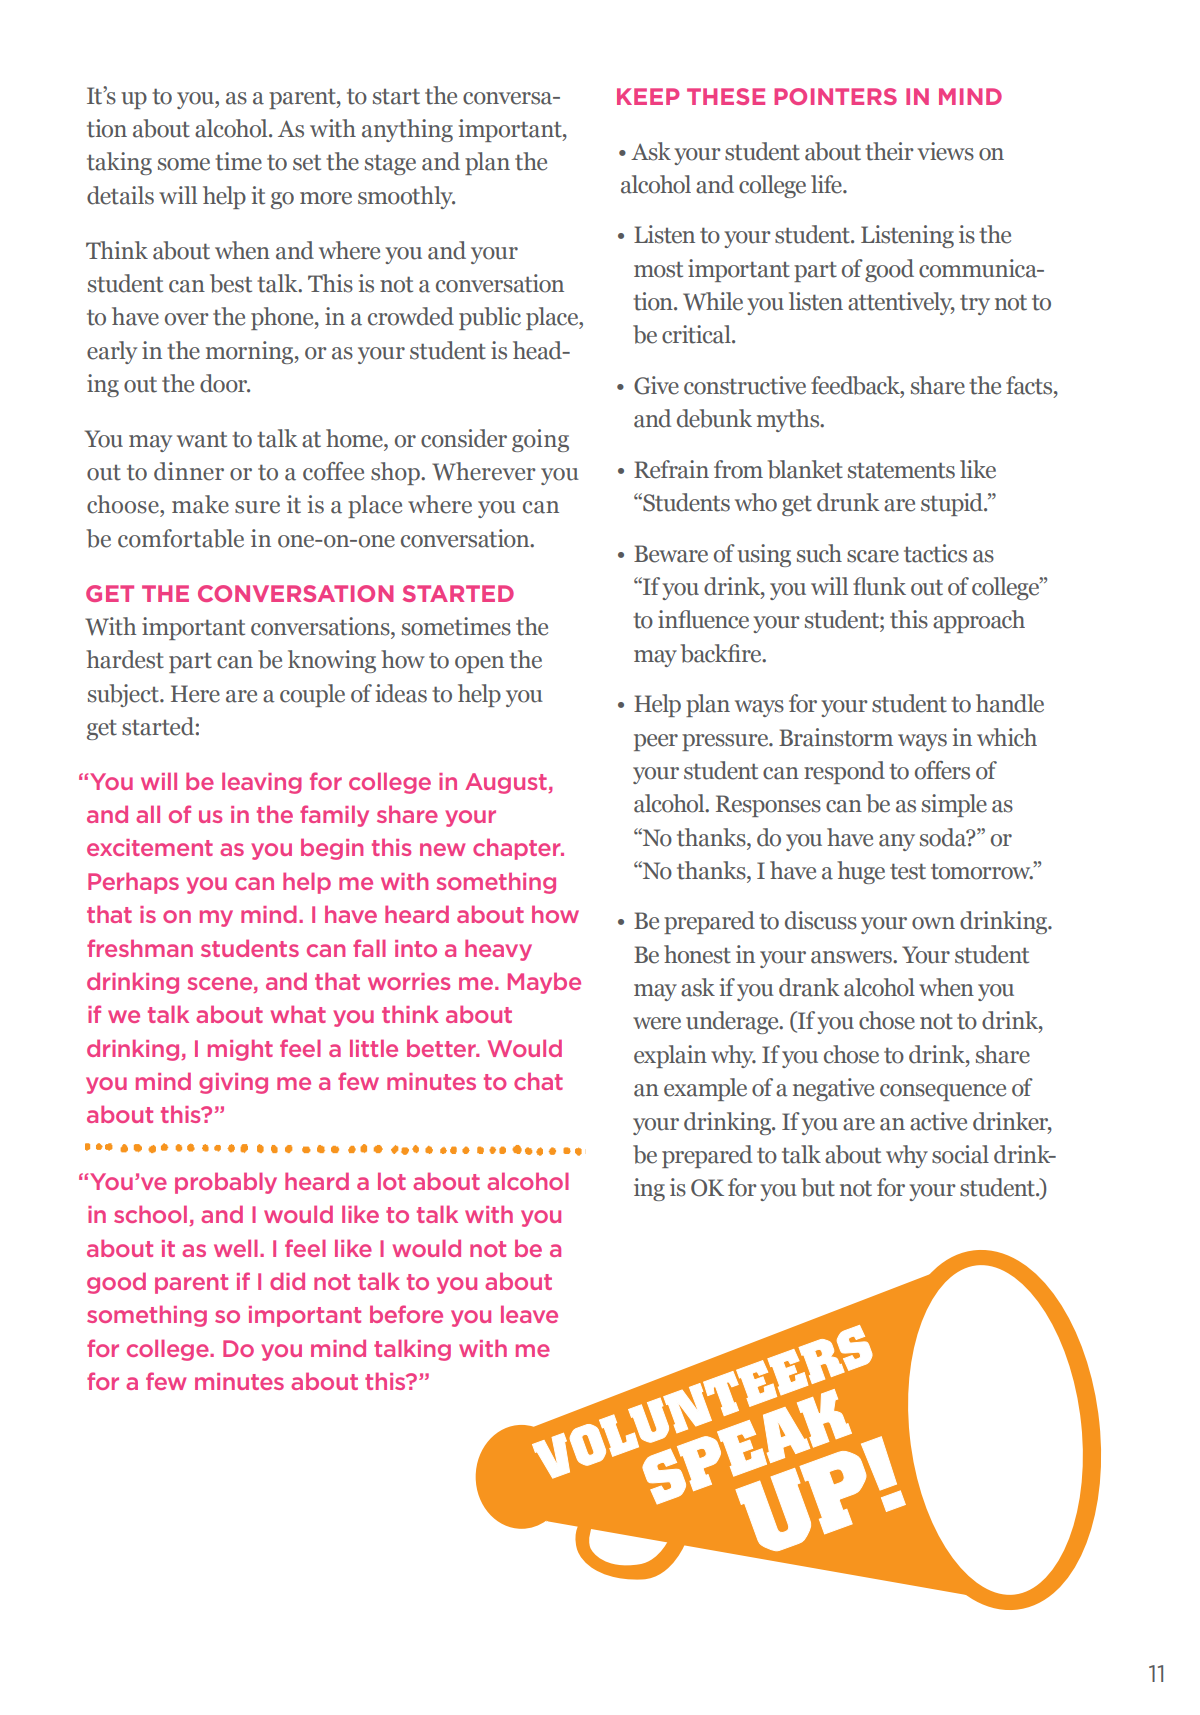 Image resolution: width=1200 pixels, height=1715 pixels. Describe the element at coordinates (648, 96) in the screenshot. I see `KEEP` at that location.
